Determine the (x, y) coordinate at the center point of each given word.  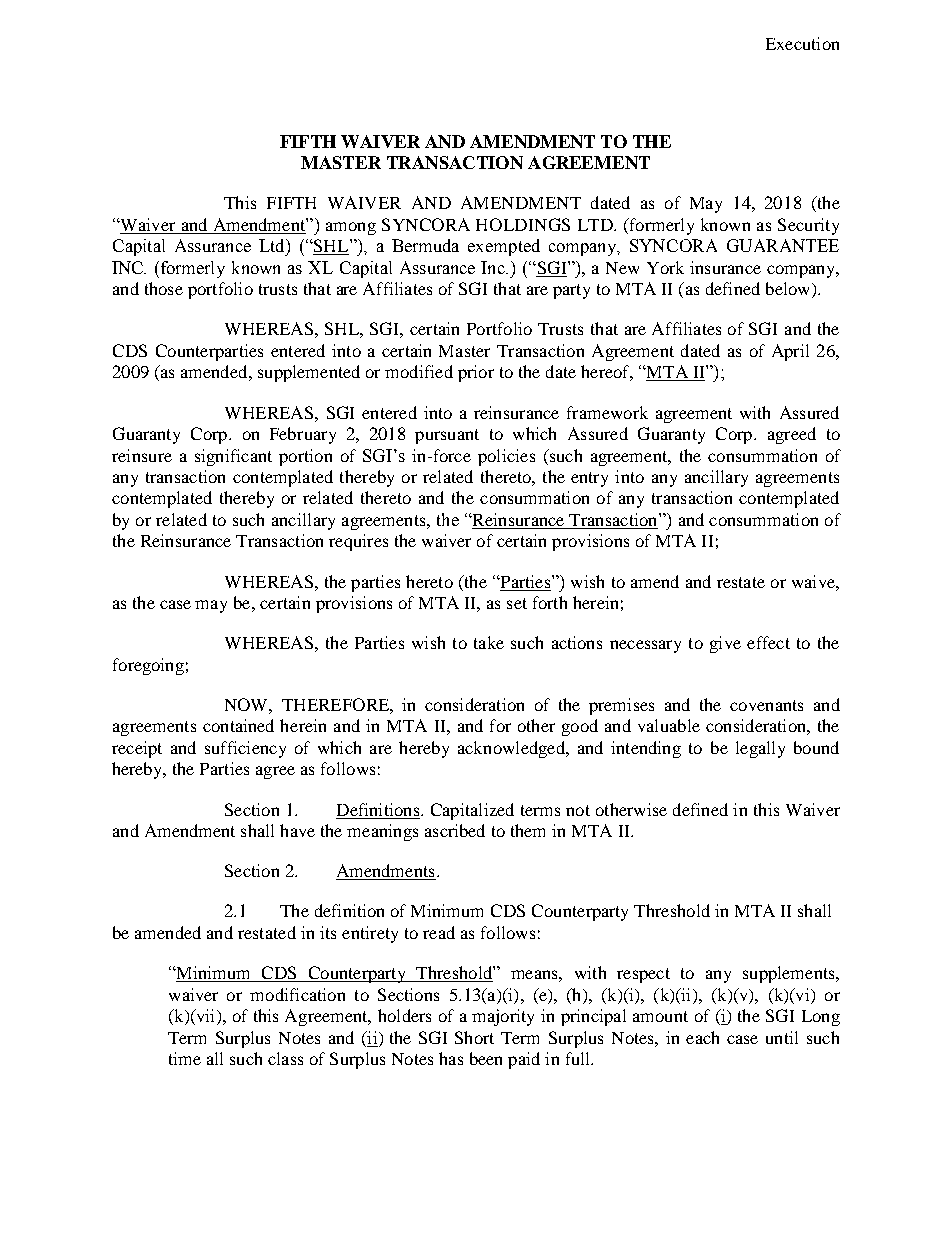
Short (474, 1037)
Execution (802, 43)
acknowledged (512, 749)
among (351, 228)
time (185, 1058)
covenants (766, 705)
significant (233, 457)
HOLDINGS (523, 224)
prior (476, 373)
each (702, 1037)
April (790, 352)
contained (238, 725)
